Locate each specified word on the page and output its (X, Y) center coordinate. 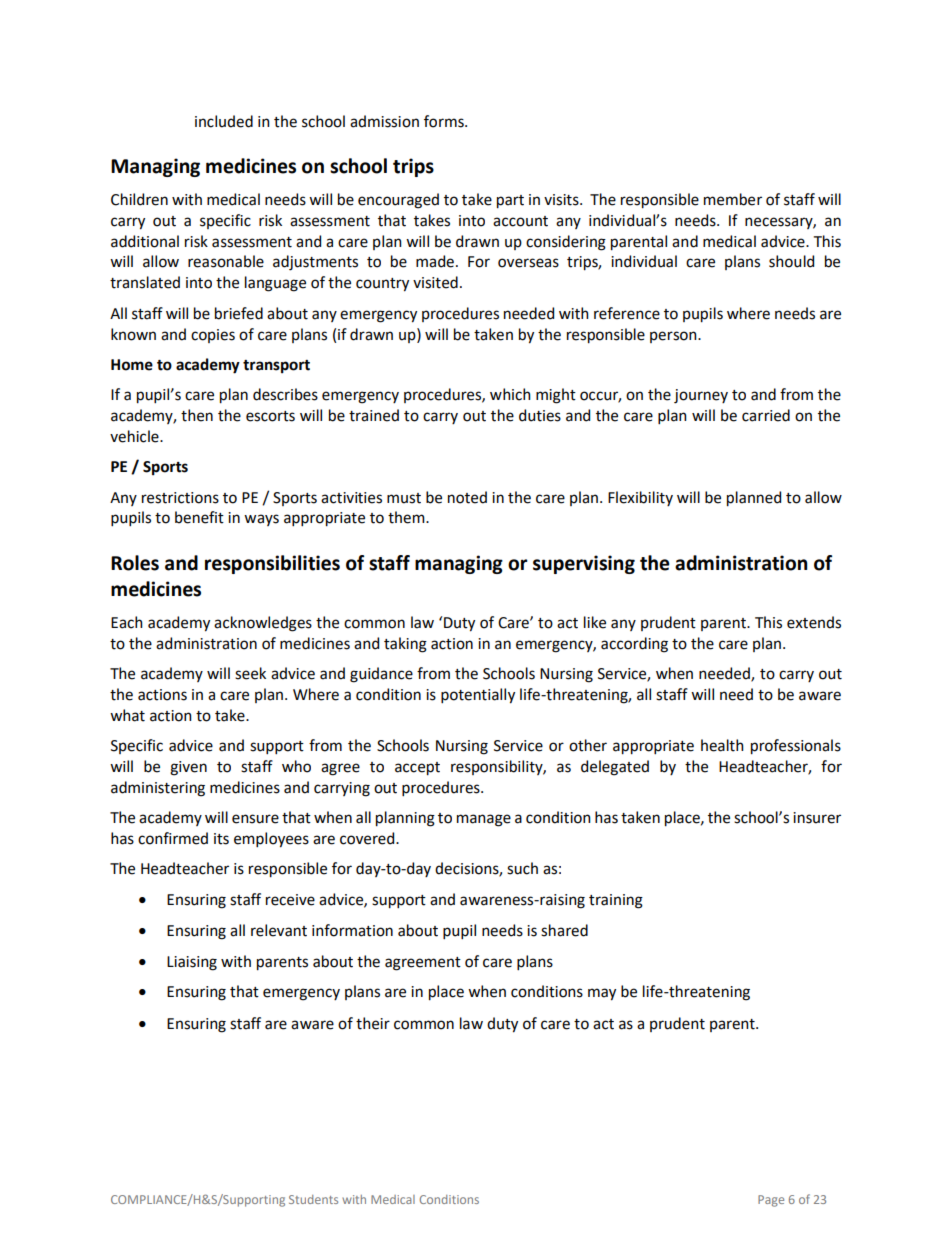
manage (484, 820)
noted (467, 497)
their (373, 1023)
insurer (817, 818)
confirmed (173, 838)
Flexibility (640, 498)
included (224, 121)
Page (771, 1201)
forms (445, 121)
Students (313, 1199)
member (733, 199)
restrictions (180, 498)
